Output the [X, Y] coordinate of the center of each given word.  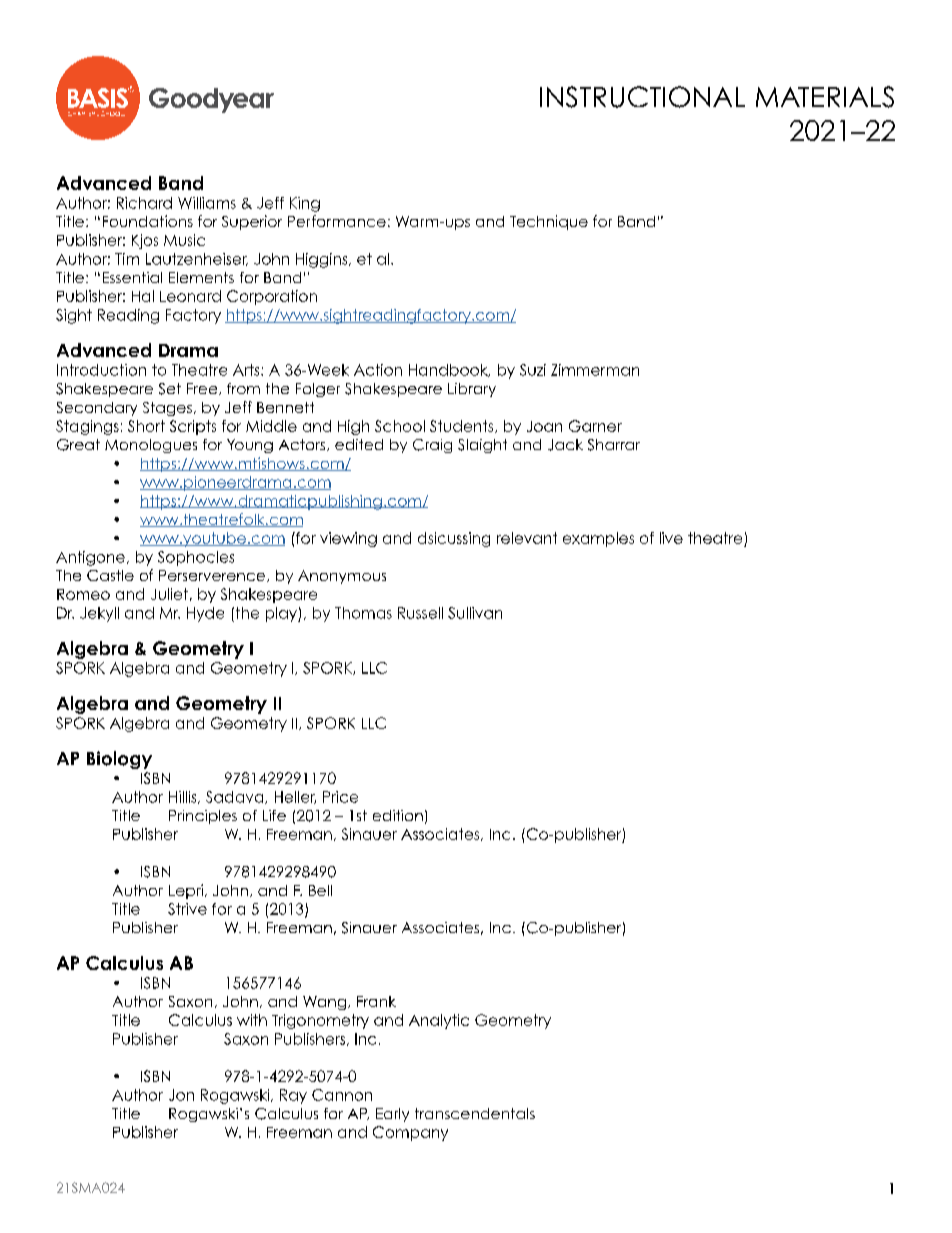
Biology [119, 760]
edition [398, 815]
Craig [432, 446]
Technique [549, 222]
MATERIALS [825, 97]
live [671, 538]
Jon [181, 1095]
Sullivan [475, 613]
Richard [144, 203]
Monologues [151, 446]
